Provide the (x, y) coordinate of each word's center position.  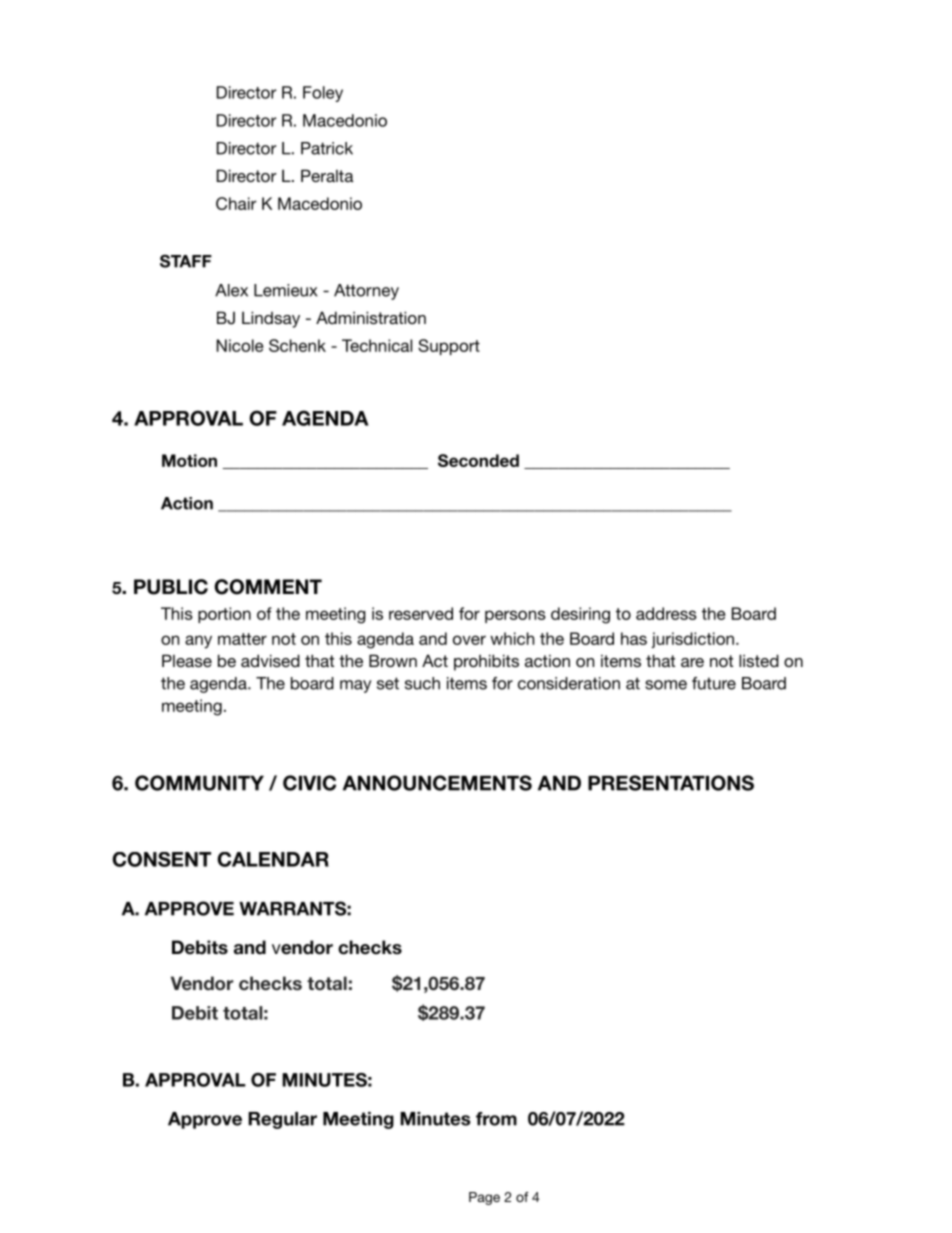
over (469, 640)
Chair (236, 203)
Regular (282, 1120)
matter (242, 639)
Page (484, 1198)
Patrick (327, 148)
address (666, 613)
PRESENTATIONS (671, 783)
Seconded (478, 460)
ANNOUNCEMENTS (437, 783)
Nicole (240, 345)
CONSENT (161, 859)
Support (449, 347)
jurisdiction (692, 640)
